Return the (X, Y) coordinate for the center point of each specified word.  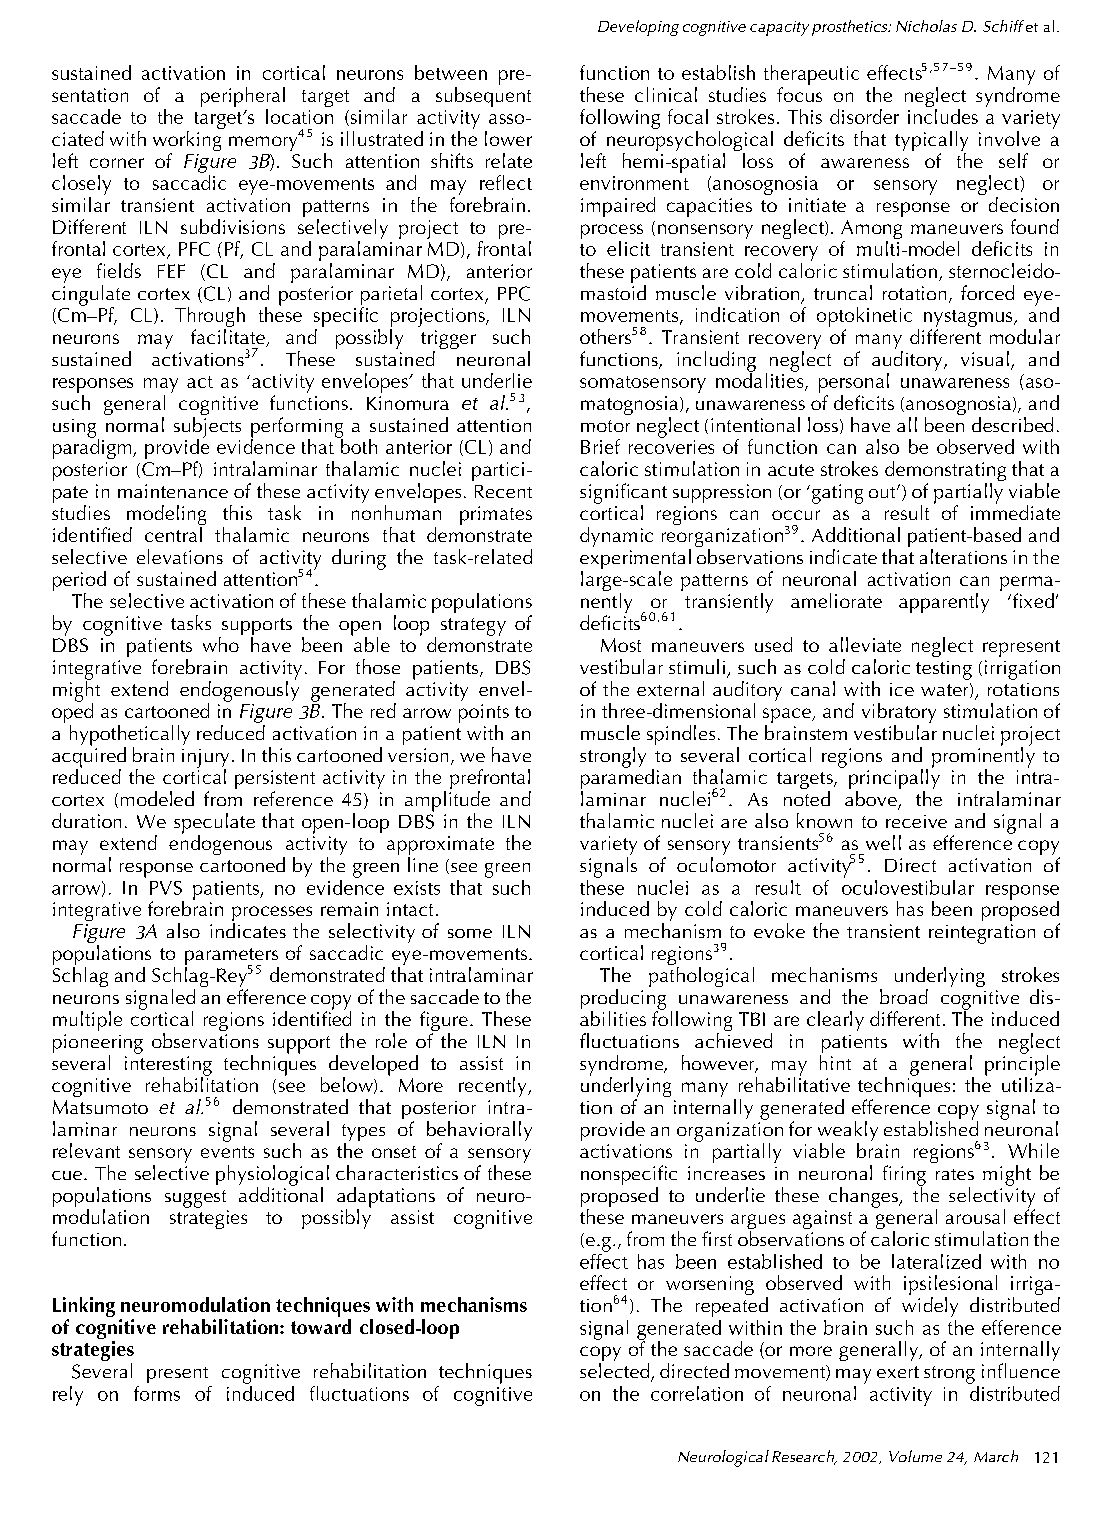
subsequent (483, 97)
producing (623, 1000)
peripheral (243, 98)
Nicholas (926, 26)
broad (904, 996)
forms (157, 1393)
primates (496, 515)
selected (616, 1372)
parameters (232, 958)
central (173, 534)
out (883, 492)
